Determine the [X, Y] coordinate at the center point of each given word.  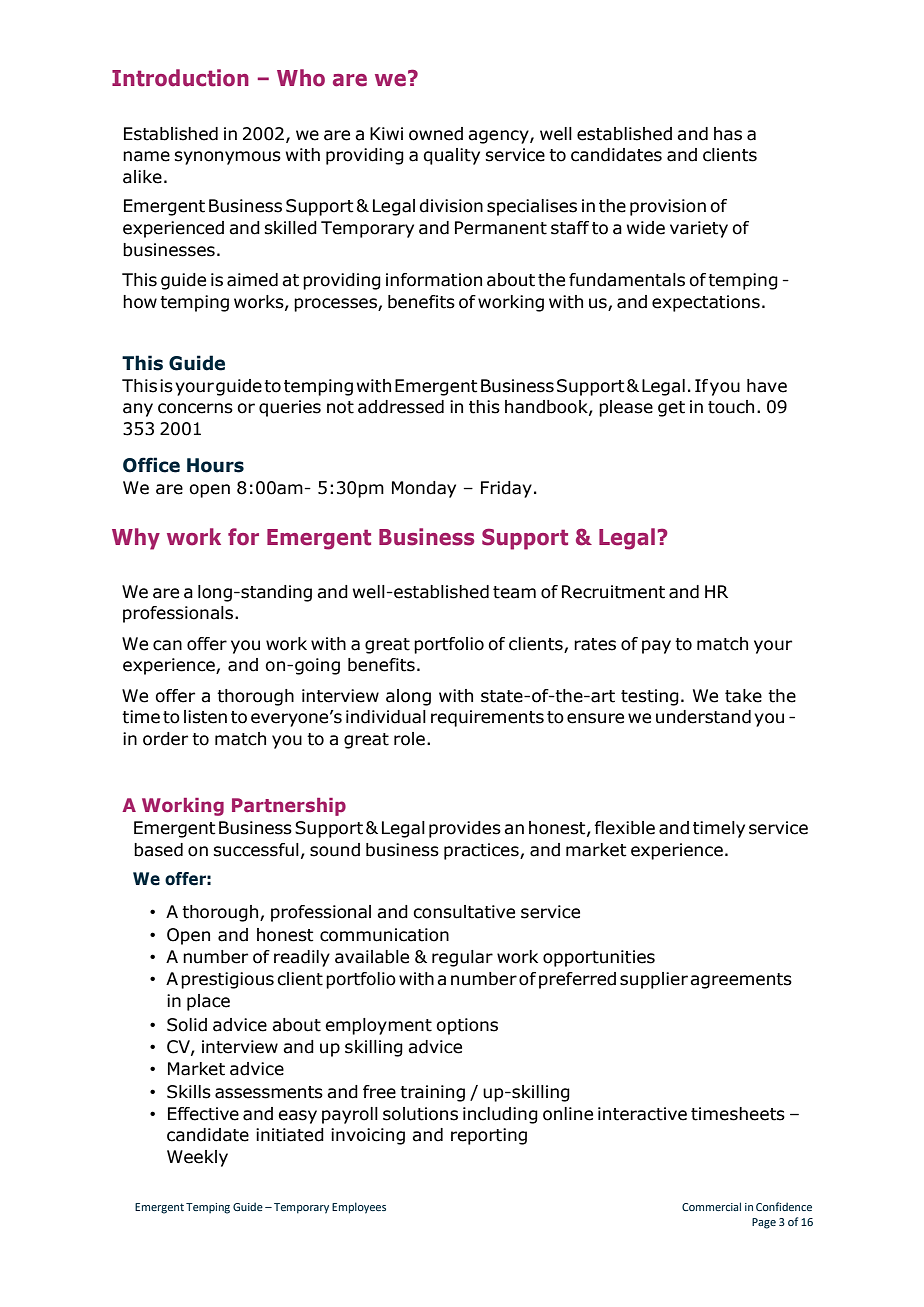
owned [436, 134]
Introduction [180, 78]
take [743, 696]
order [165, 739]
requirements [487, 718]
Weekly [197, 1158]
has [728, 134]
